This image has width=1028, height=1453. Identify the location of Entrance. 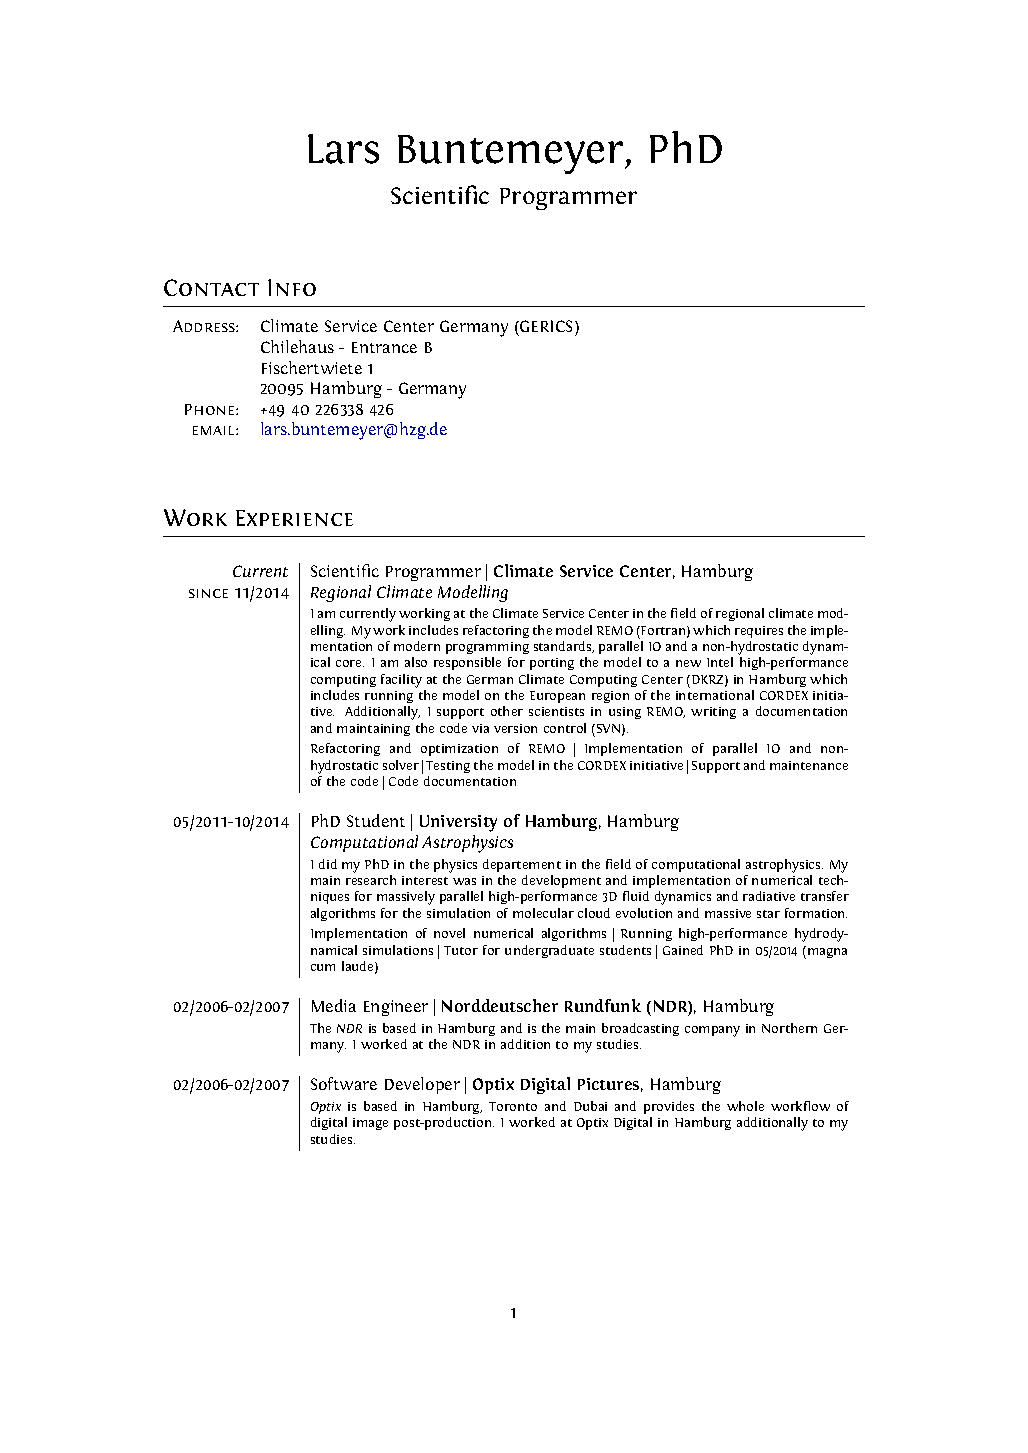
(384, 347).
